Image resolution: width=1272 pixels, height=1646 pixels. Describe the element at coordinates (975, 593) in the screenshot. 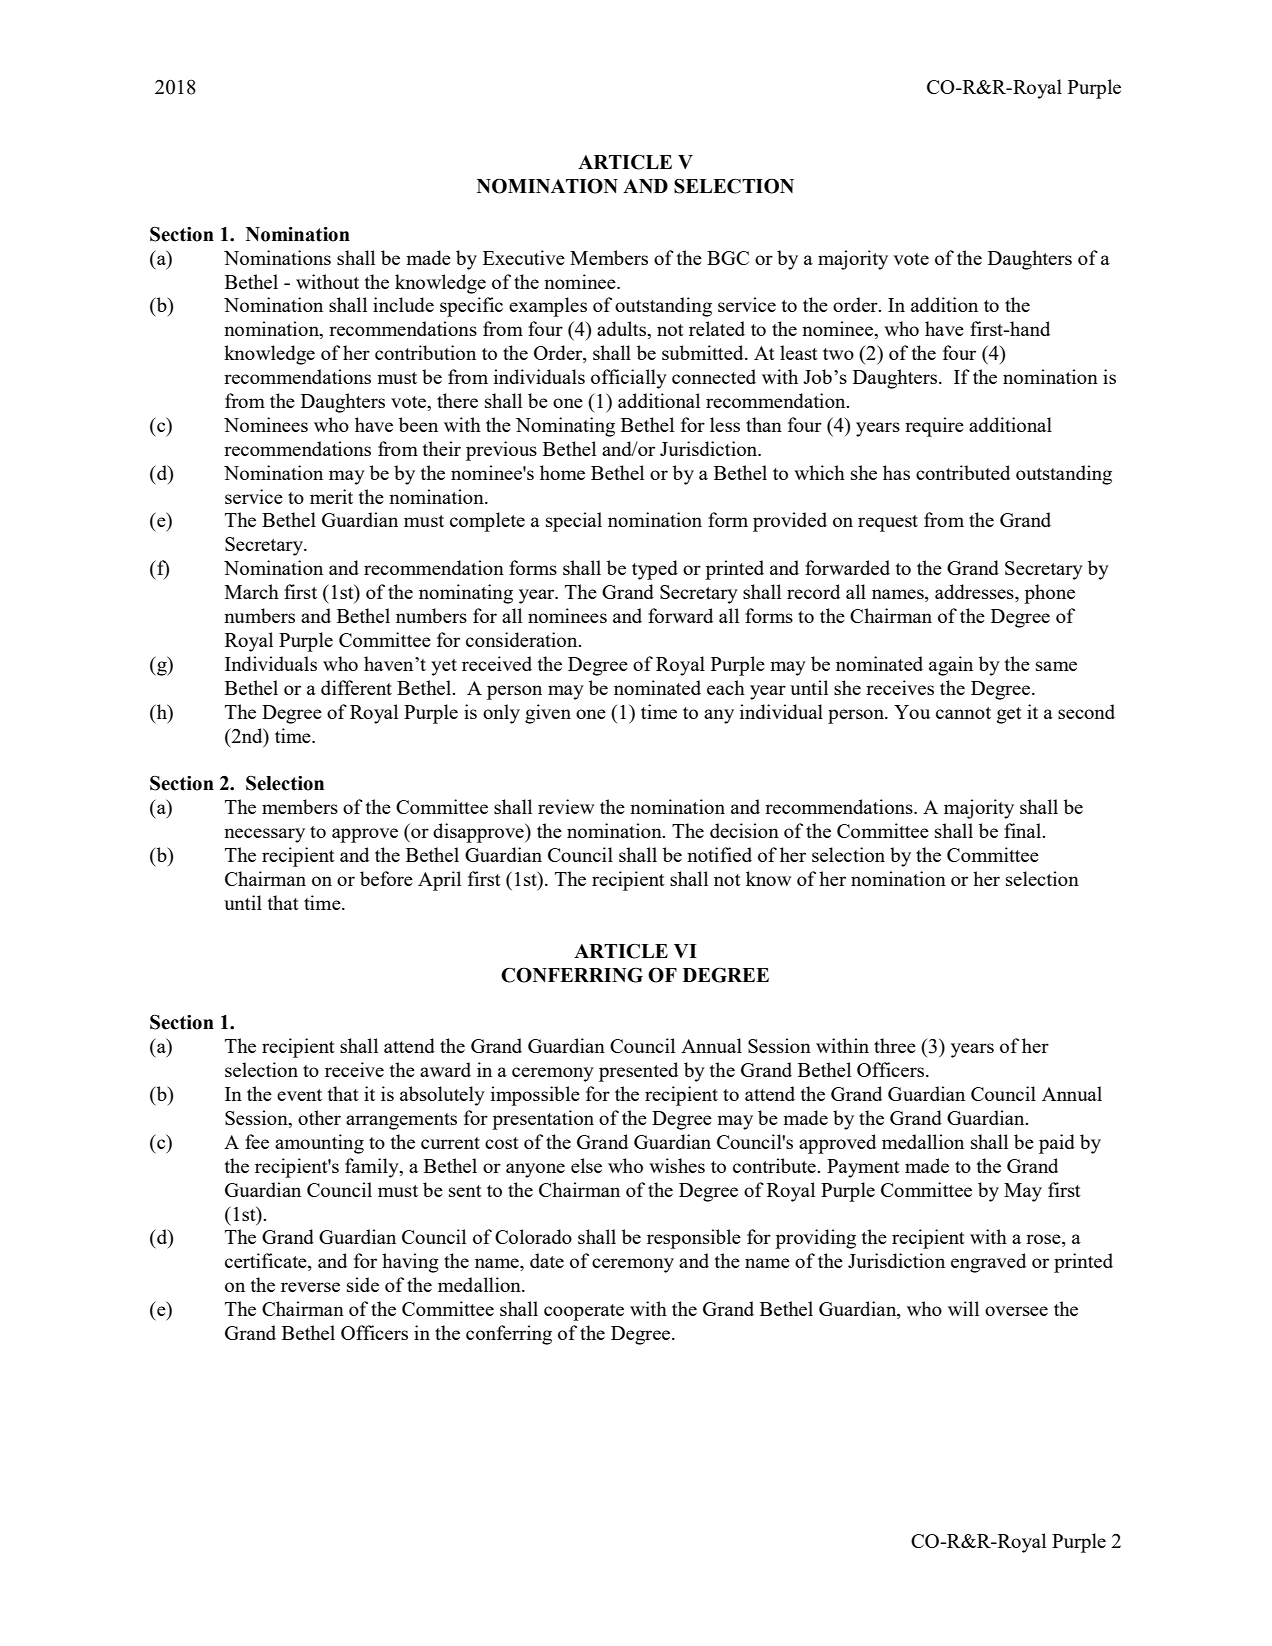

I see `addresses` at that location.
